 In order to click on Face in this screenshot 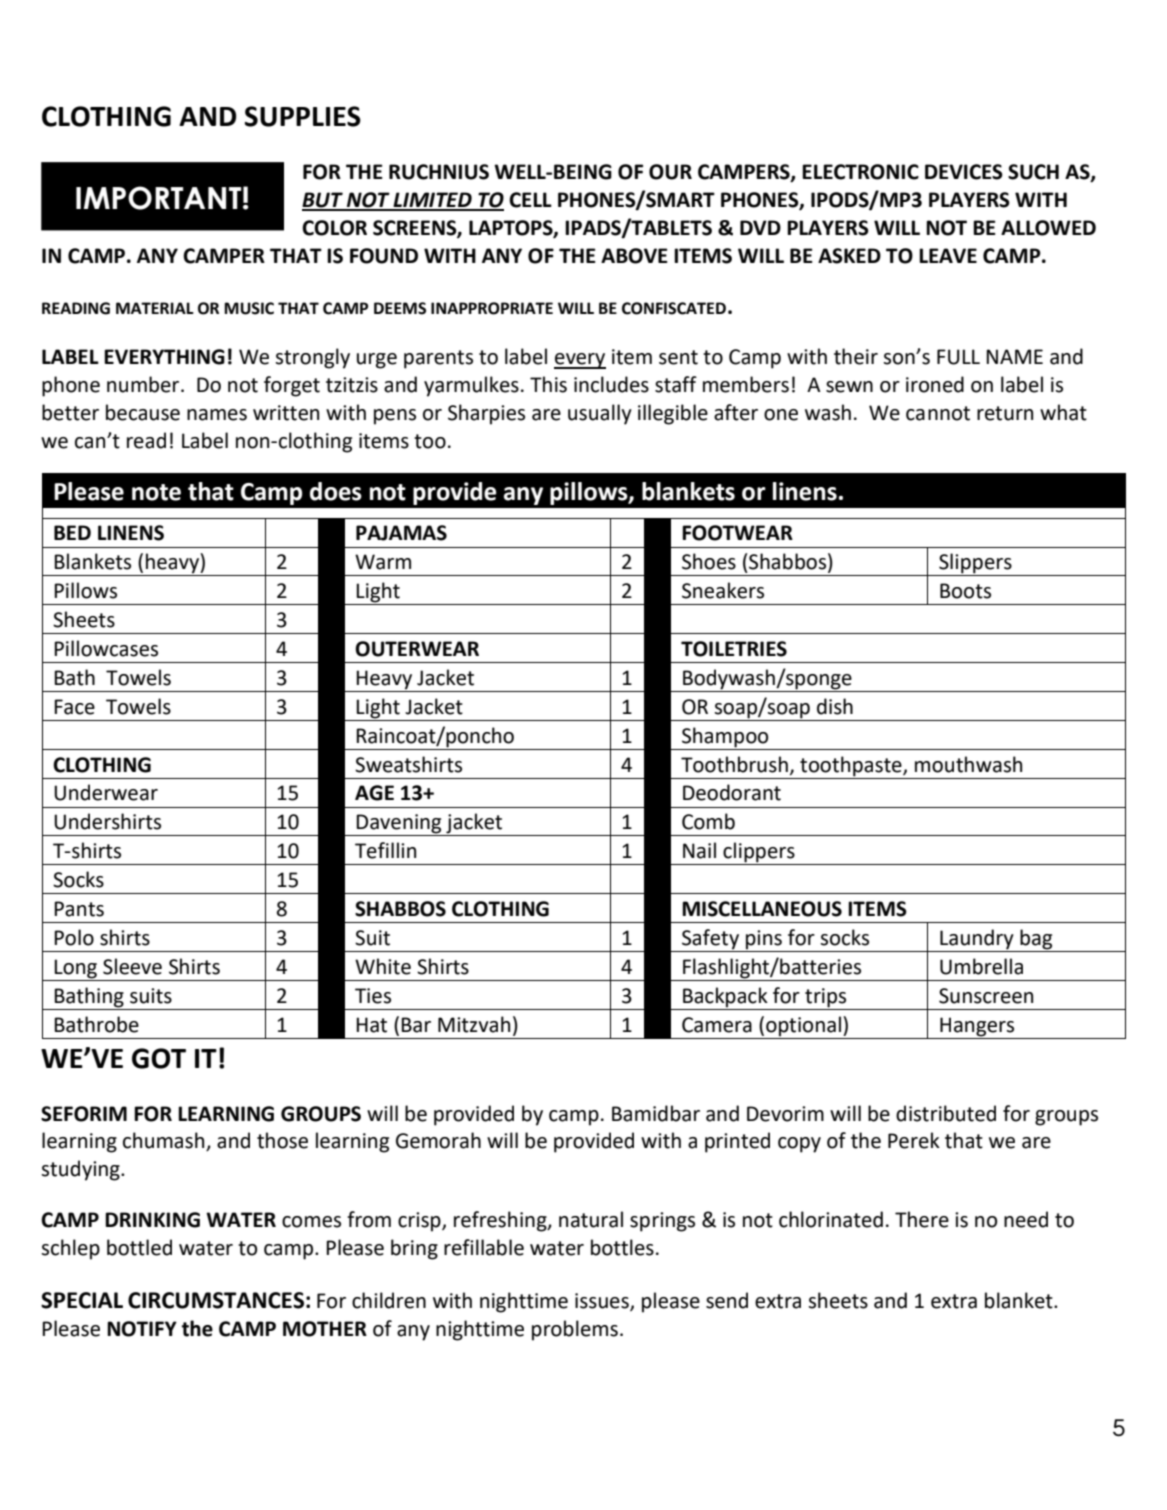, I will do `click(74, 707)`.
